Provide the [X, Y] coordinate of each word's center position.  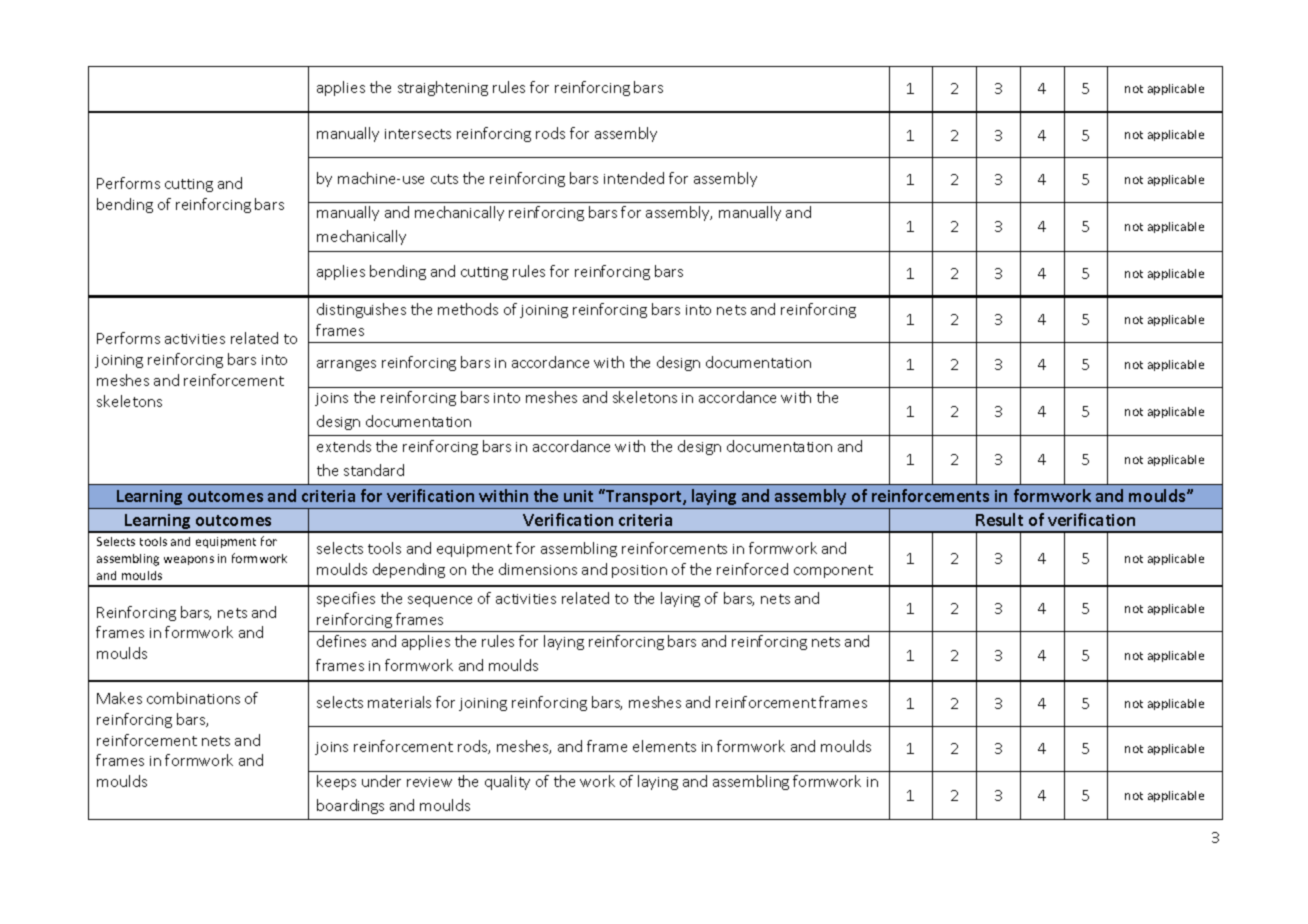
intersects [418, 134]
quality [507, 782]
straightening [443, 88]
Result [999, 519]
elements [664, 746]
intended [634, 178]
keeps [336, 782]
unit [578, 496]
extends [344, 446]
